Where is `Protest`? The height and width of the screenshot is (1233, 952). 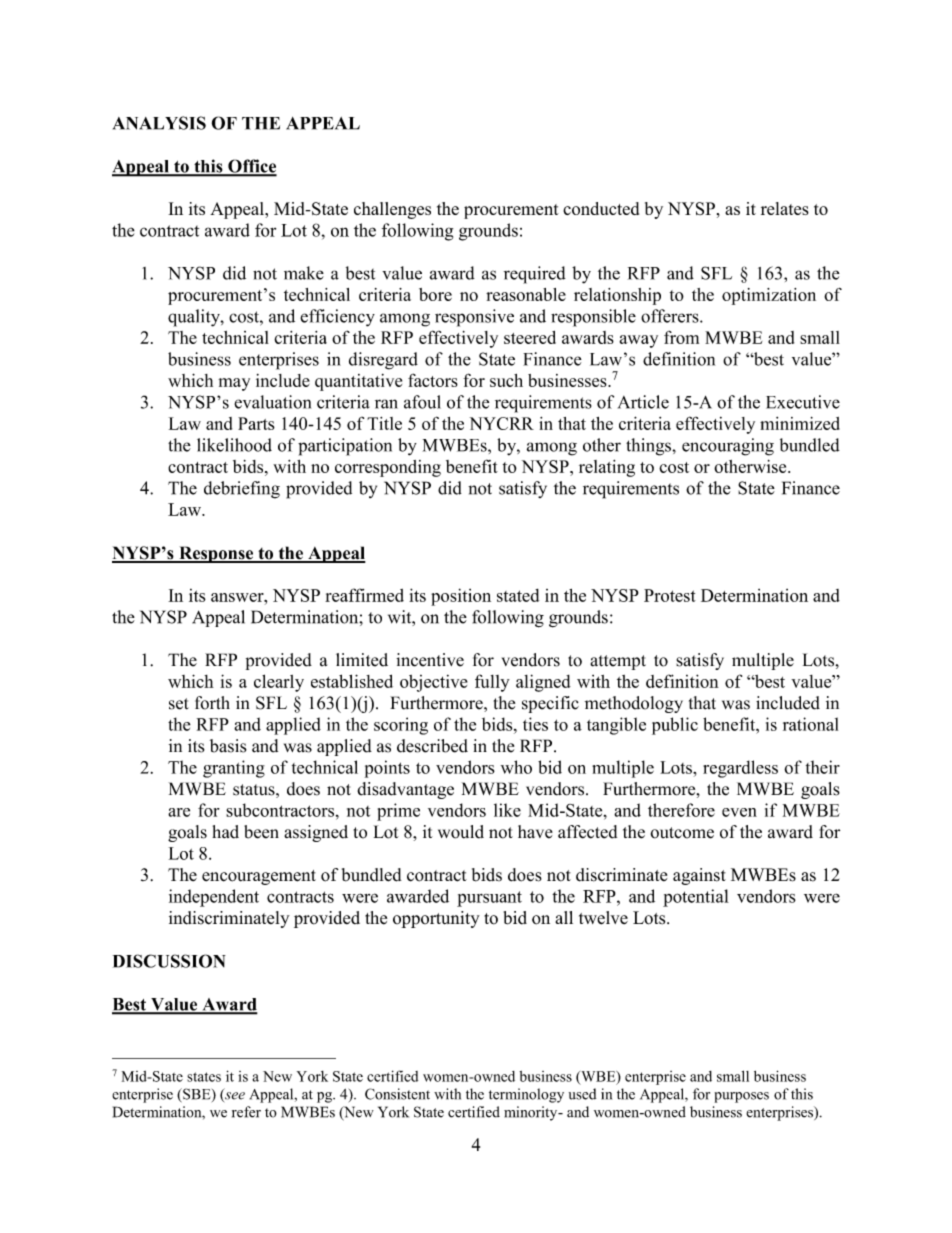
Protest is located at coordinates (670, 595).
